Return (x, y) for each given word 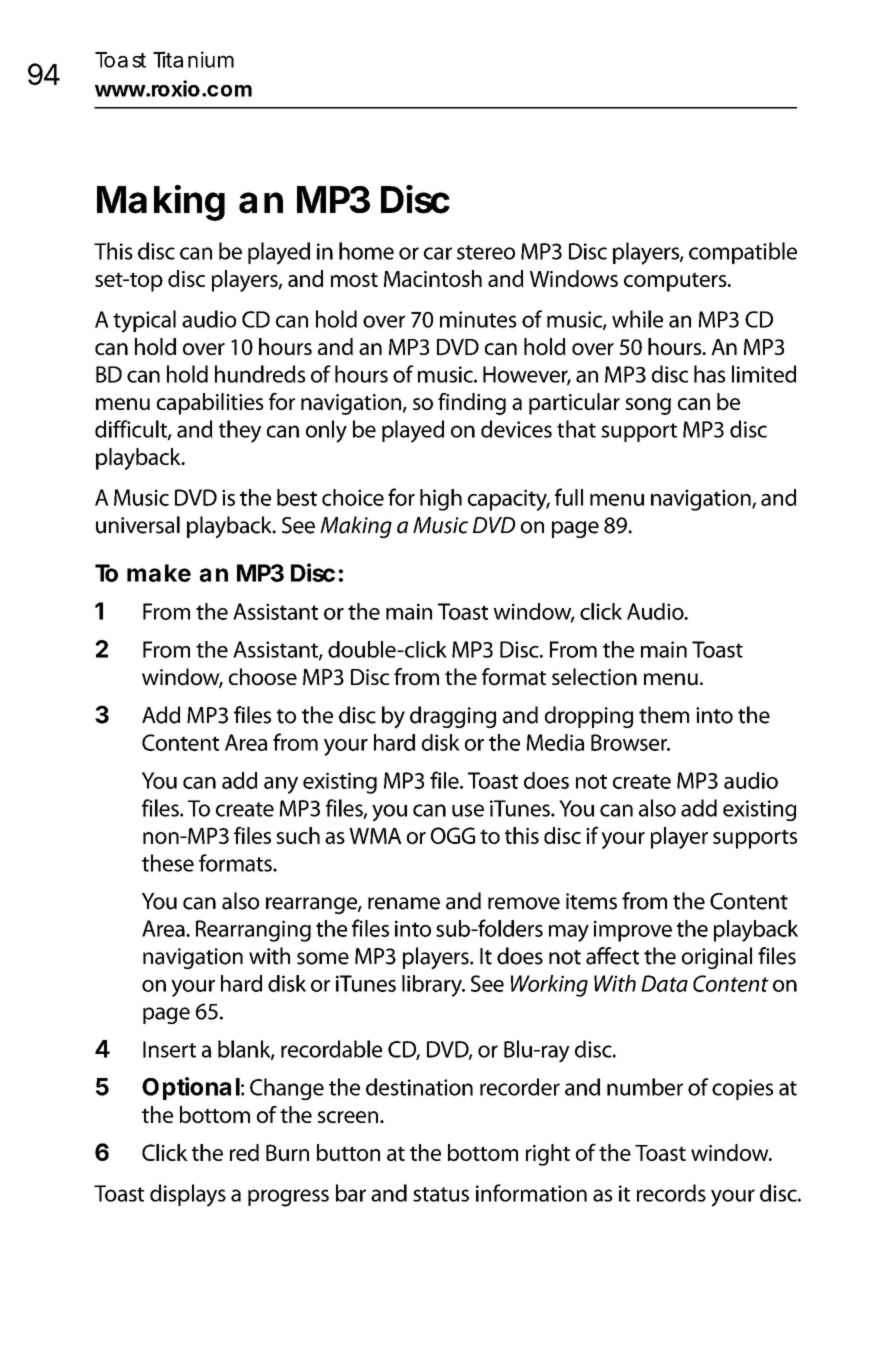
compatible (743, 253)
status (441, 1194)
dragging (453, 717)
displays (188, 1195)
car (438, 253)
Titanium (193, 59)
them (664, 715)
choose (263, 677)
